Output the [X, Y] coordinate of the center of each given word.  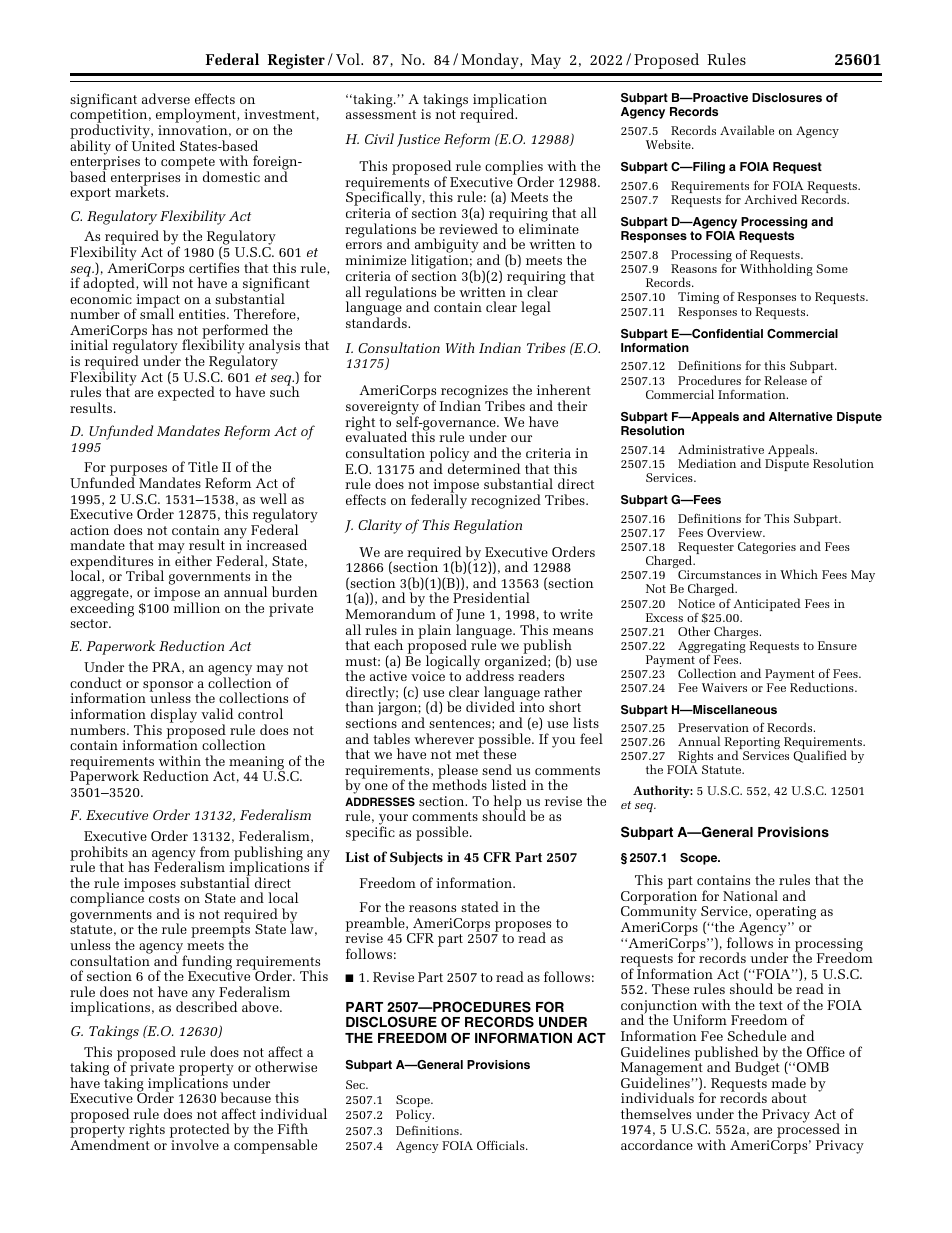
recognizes [474, 393]
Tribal [145, 575]
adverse [166, 98]
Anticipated [767, 604]
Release [785, 380]
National [750, 895]
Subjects [416, 858]
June [470, 617]
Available [747, 130]
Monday [491, 61]
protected [200, 1132]
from [215, 851]
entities [203, 314]
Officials [502, 1145]
